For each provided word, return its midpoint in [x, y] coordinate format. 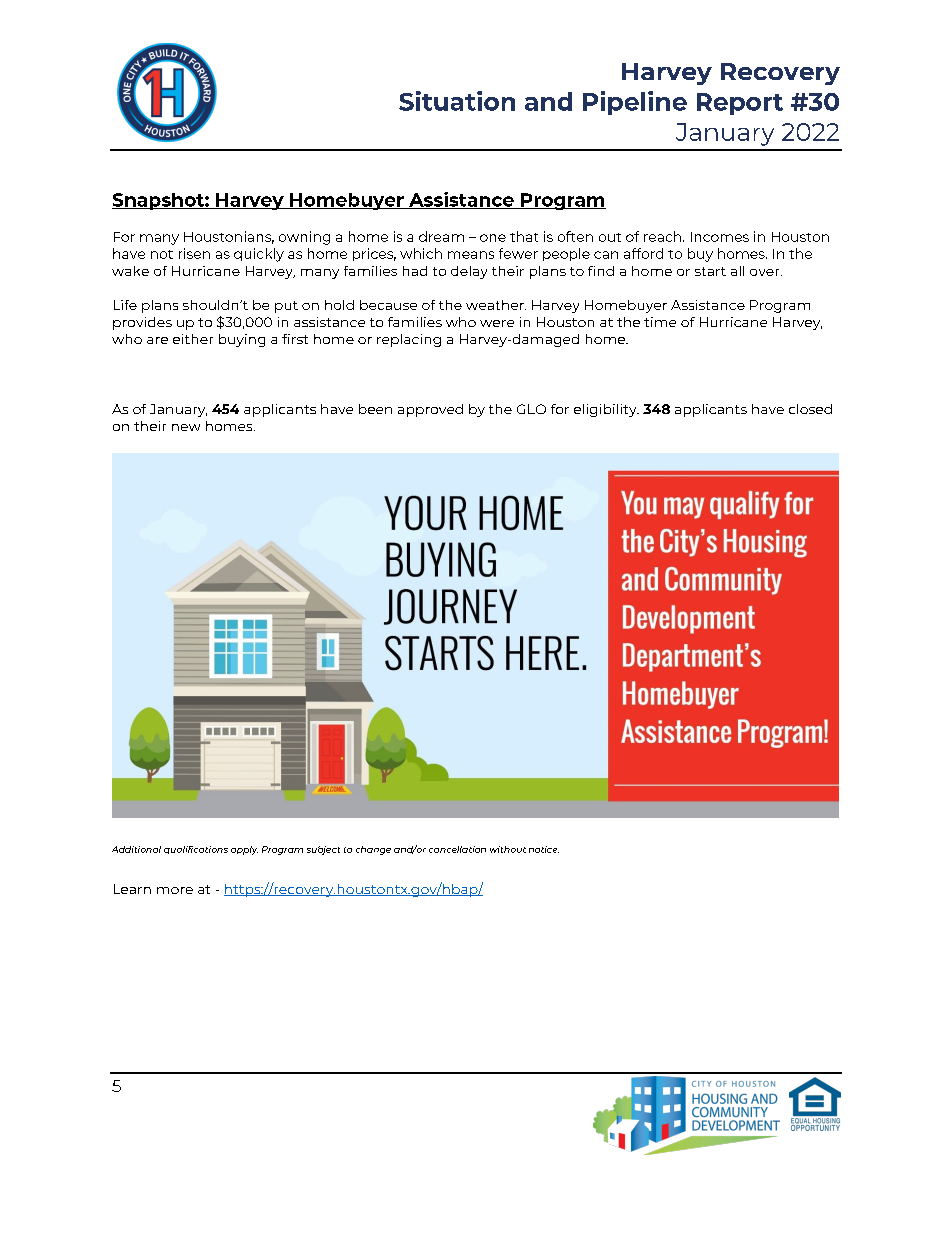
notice [544, 849]
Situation [457, 101]
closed [810, 409]
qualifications [196, 850]
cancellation [457, 849]
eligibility [606, 410]
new [186, 427]
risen [194, 253]
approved [430, 410]
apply [244, 850]
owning [304, 238]
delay [469, 272]
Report [740, 104]
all [737, 271]
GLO [531, 409]
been [375, 409]
